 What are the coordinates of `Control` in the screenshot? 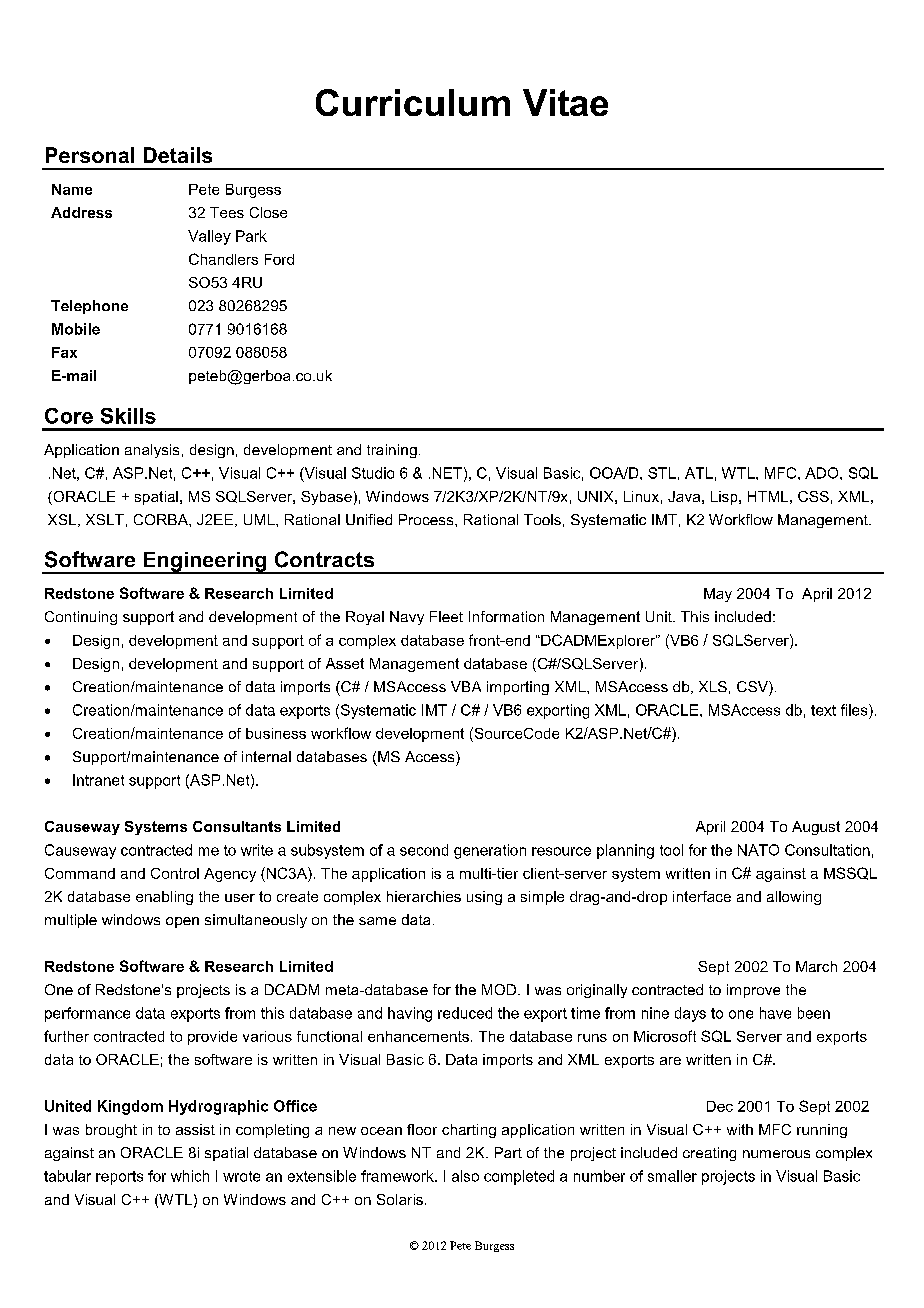 It's located at (175, 873).
